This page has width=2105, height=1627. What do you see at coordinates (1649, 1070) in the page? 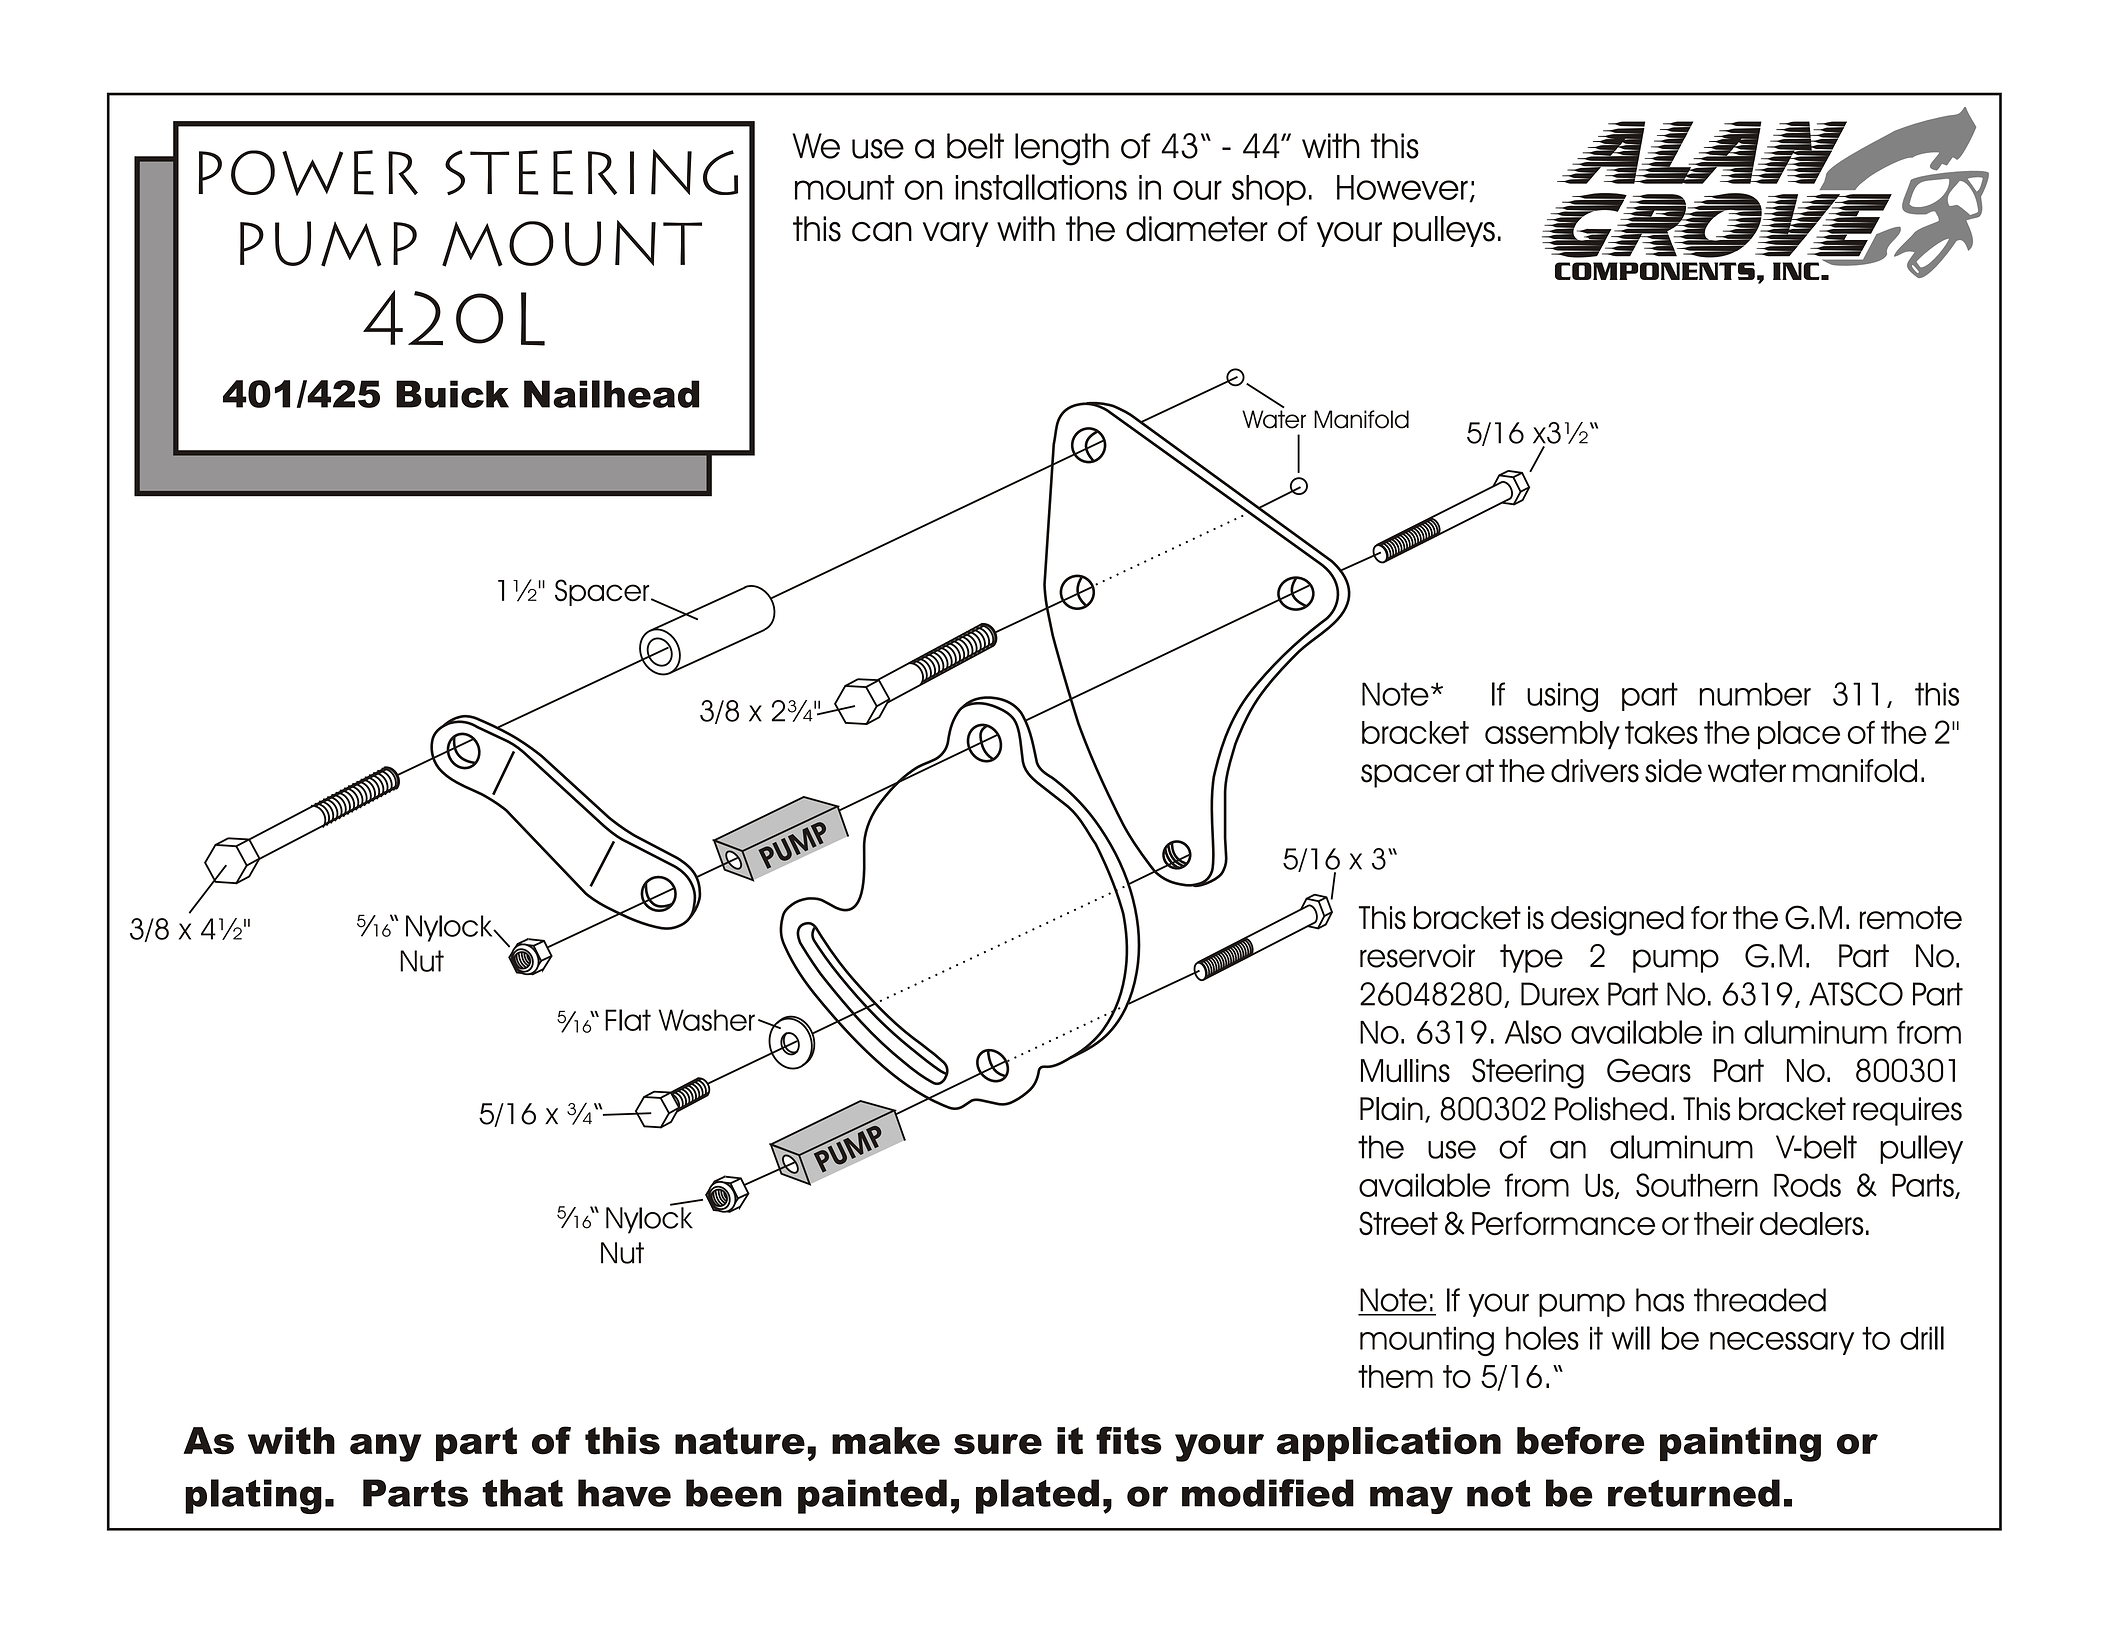
I see `Gears` at bounding box center [1649, 1070].
